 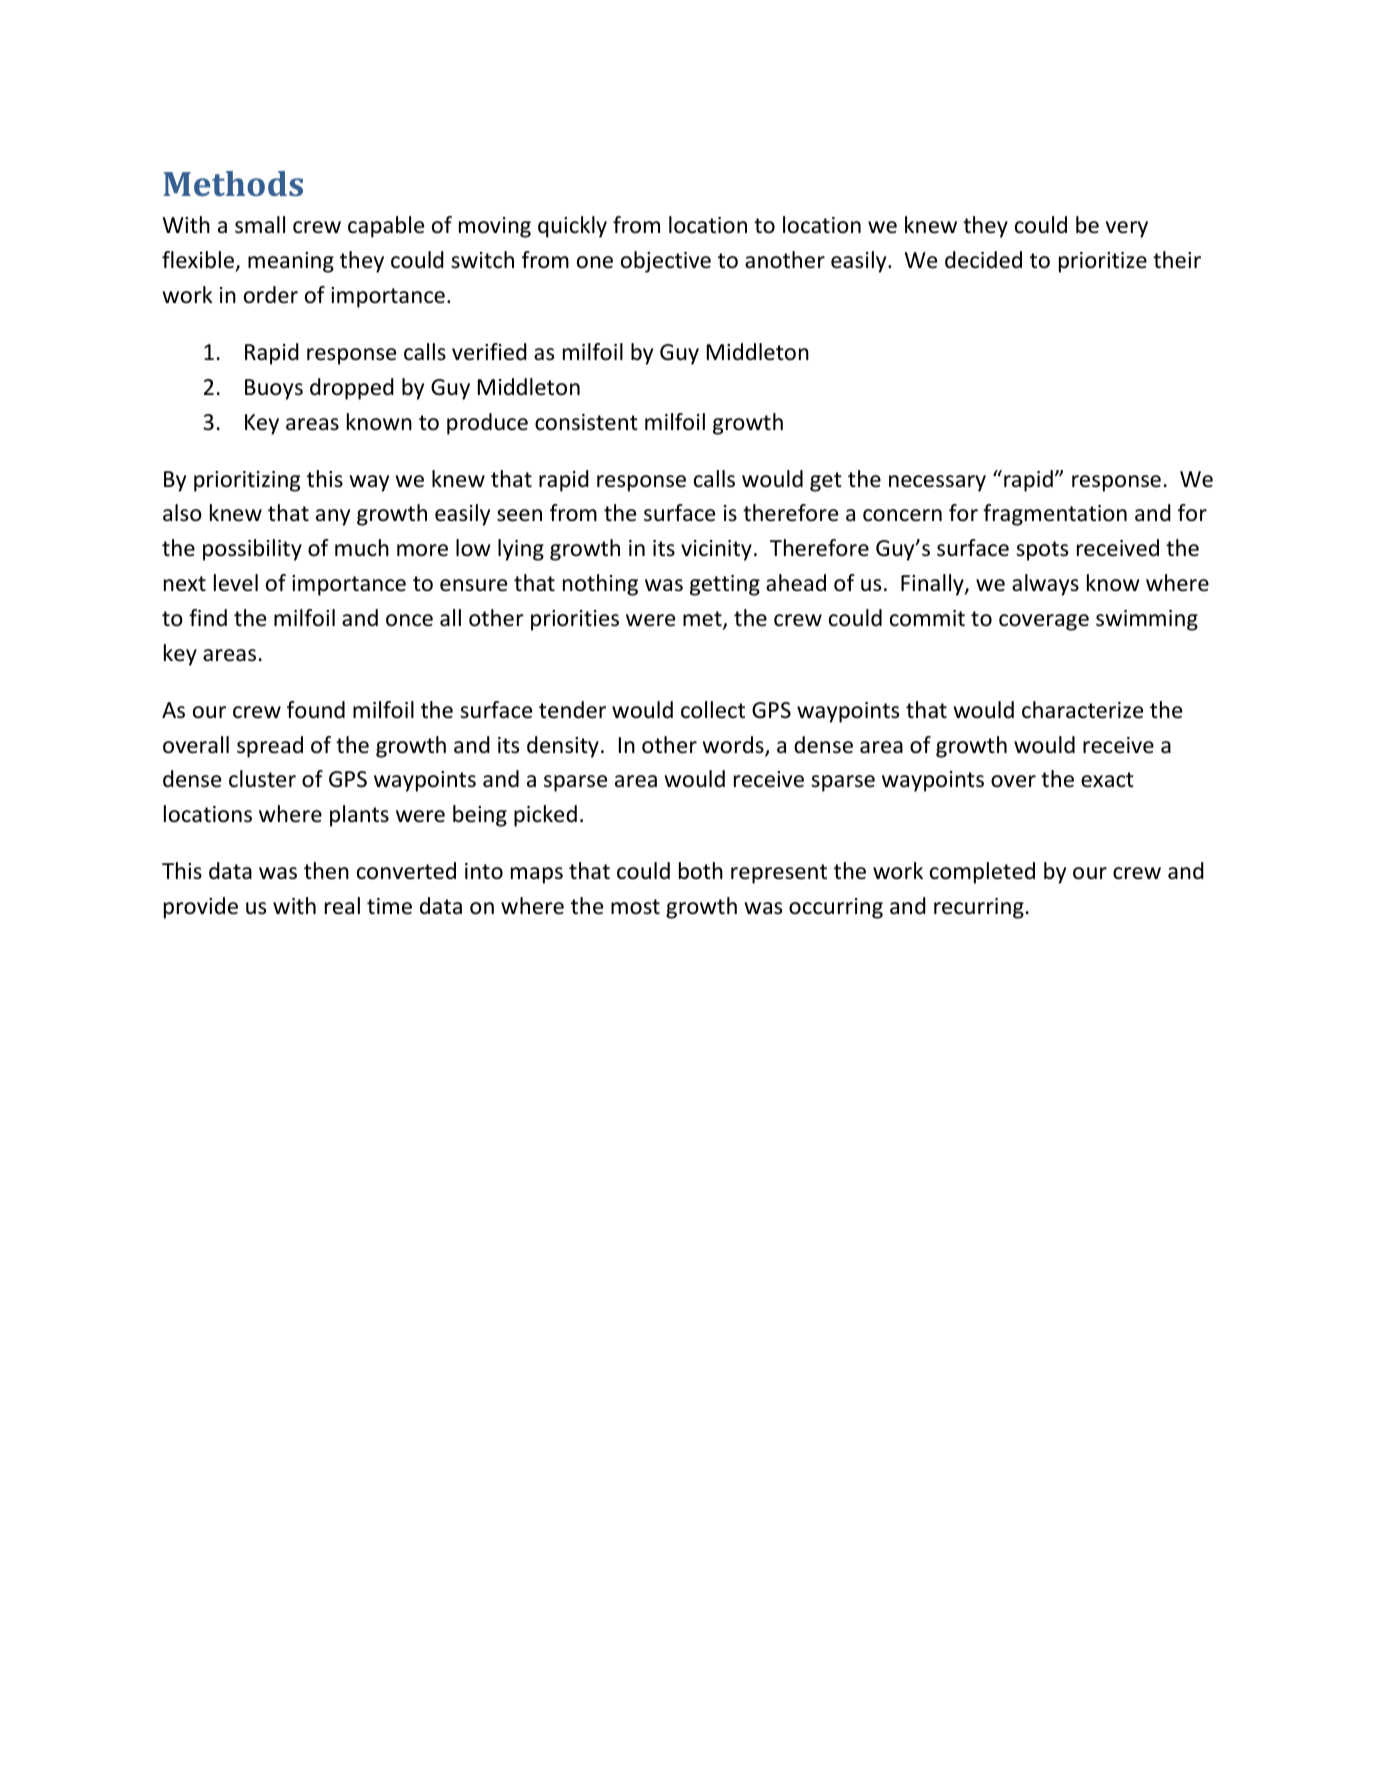 I want to click on completed, so click(x=982, y=873).
